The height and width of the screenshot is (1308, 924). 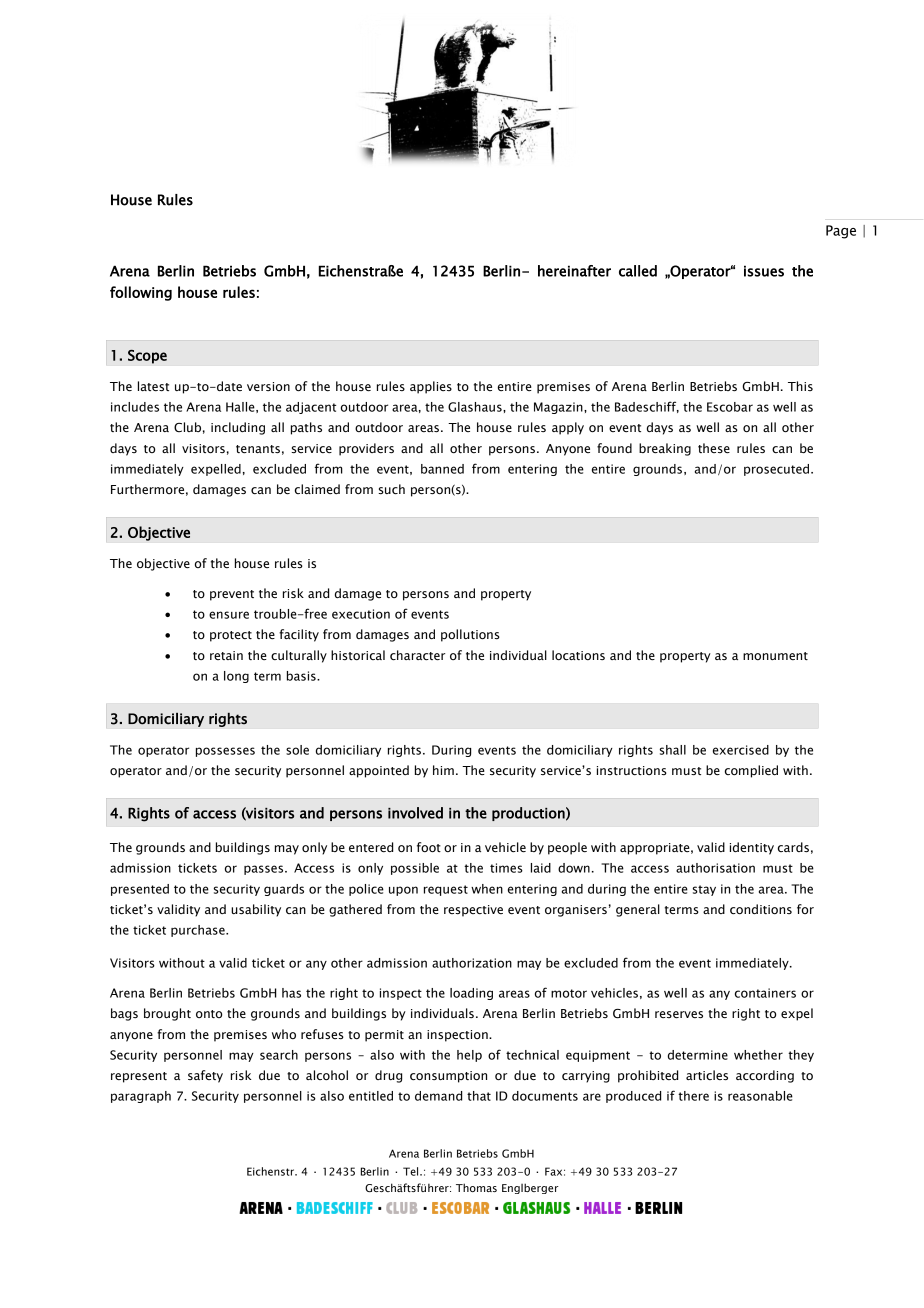 I want to click on long, so click(x=236, y=677).
